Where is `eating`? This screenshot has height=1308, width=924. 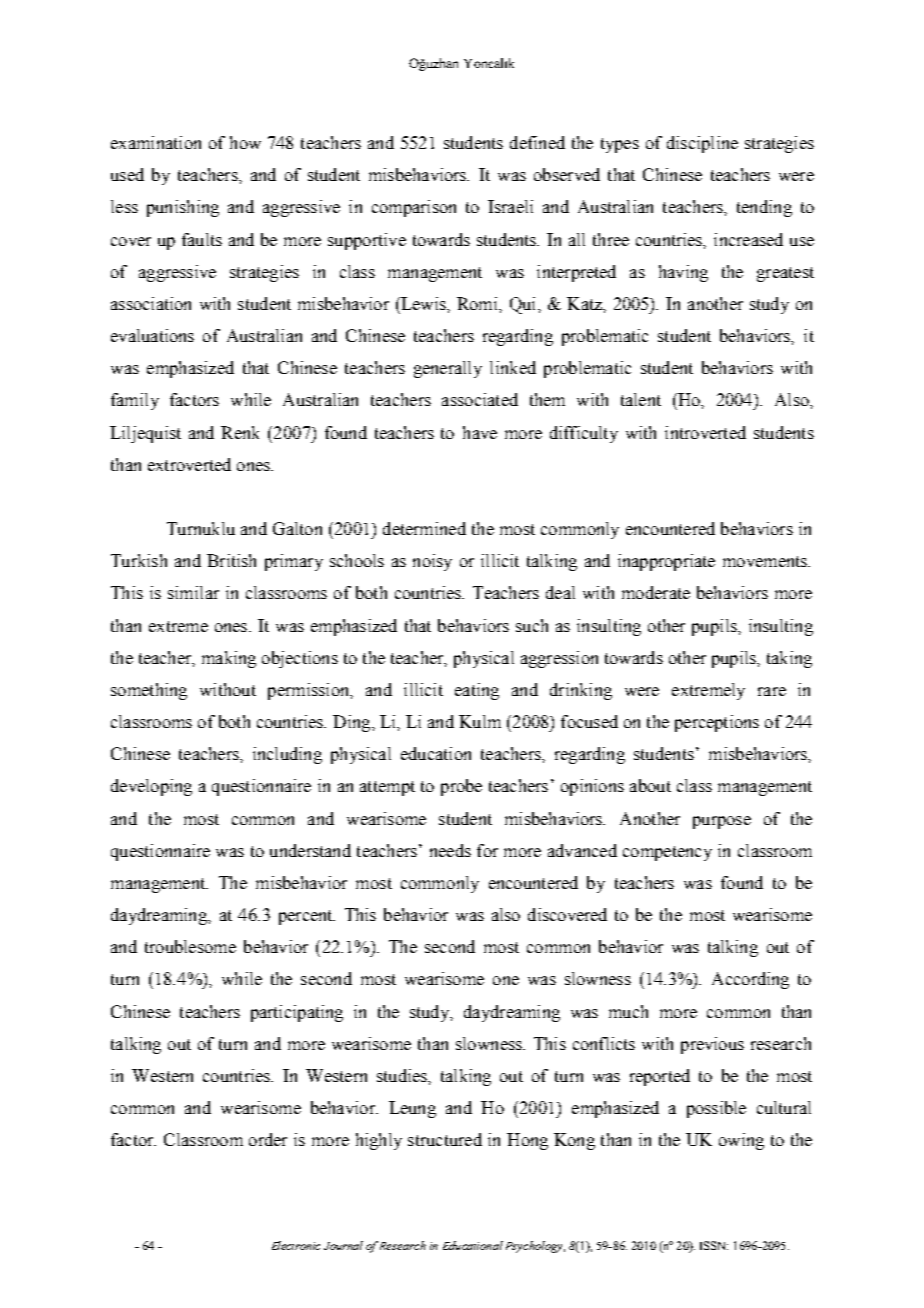
eating is located at coordinates (477, 691).
